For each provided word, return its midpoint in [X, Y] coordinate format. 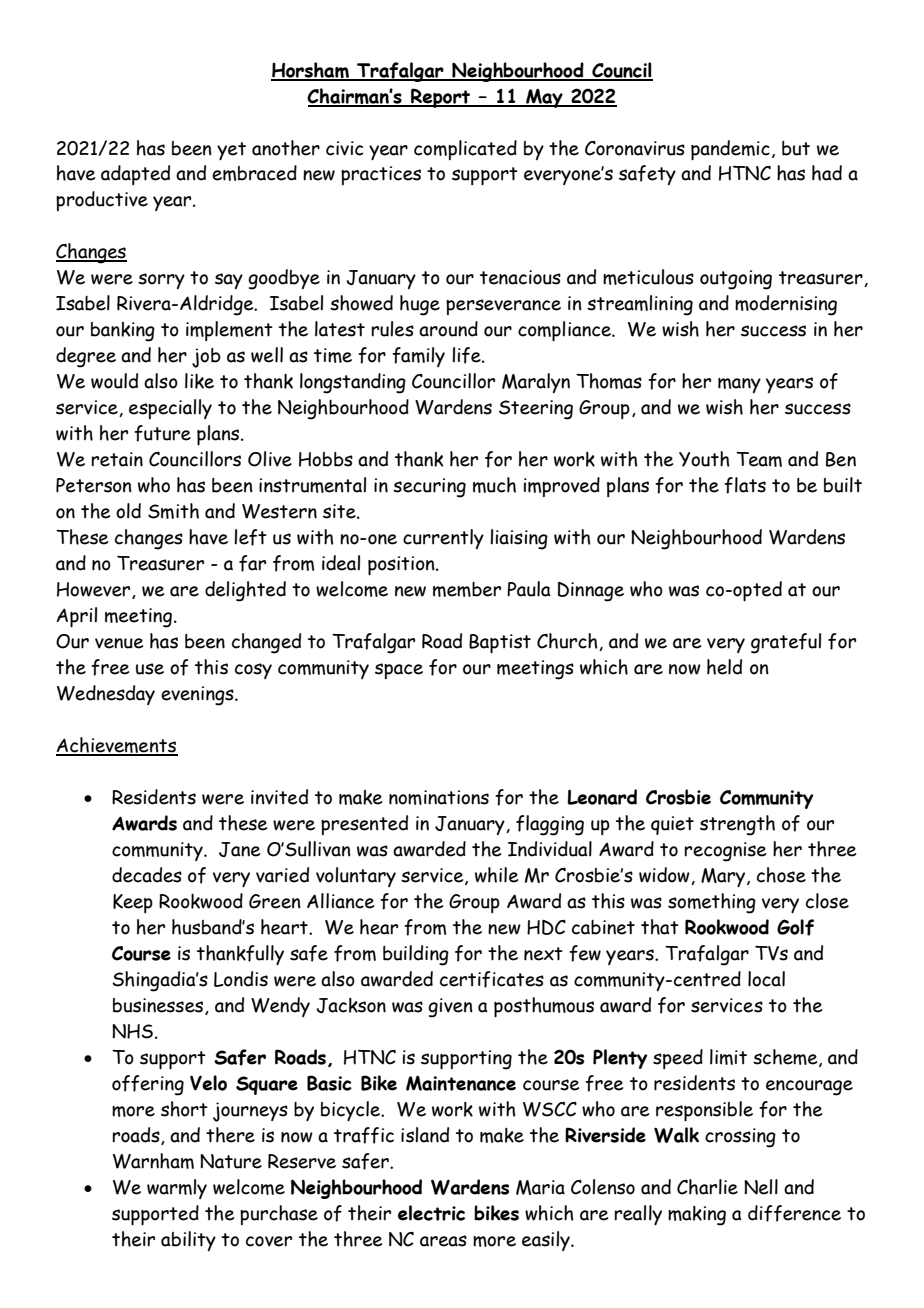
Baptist [500, 643]
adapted [135, 175]
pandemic [730, 150]
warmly [177, 1189]
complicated [465, 150]
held [724, 667]
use [150, 669]
